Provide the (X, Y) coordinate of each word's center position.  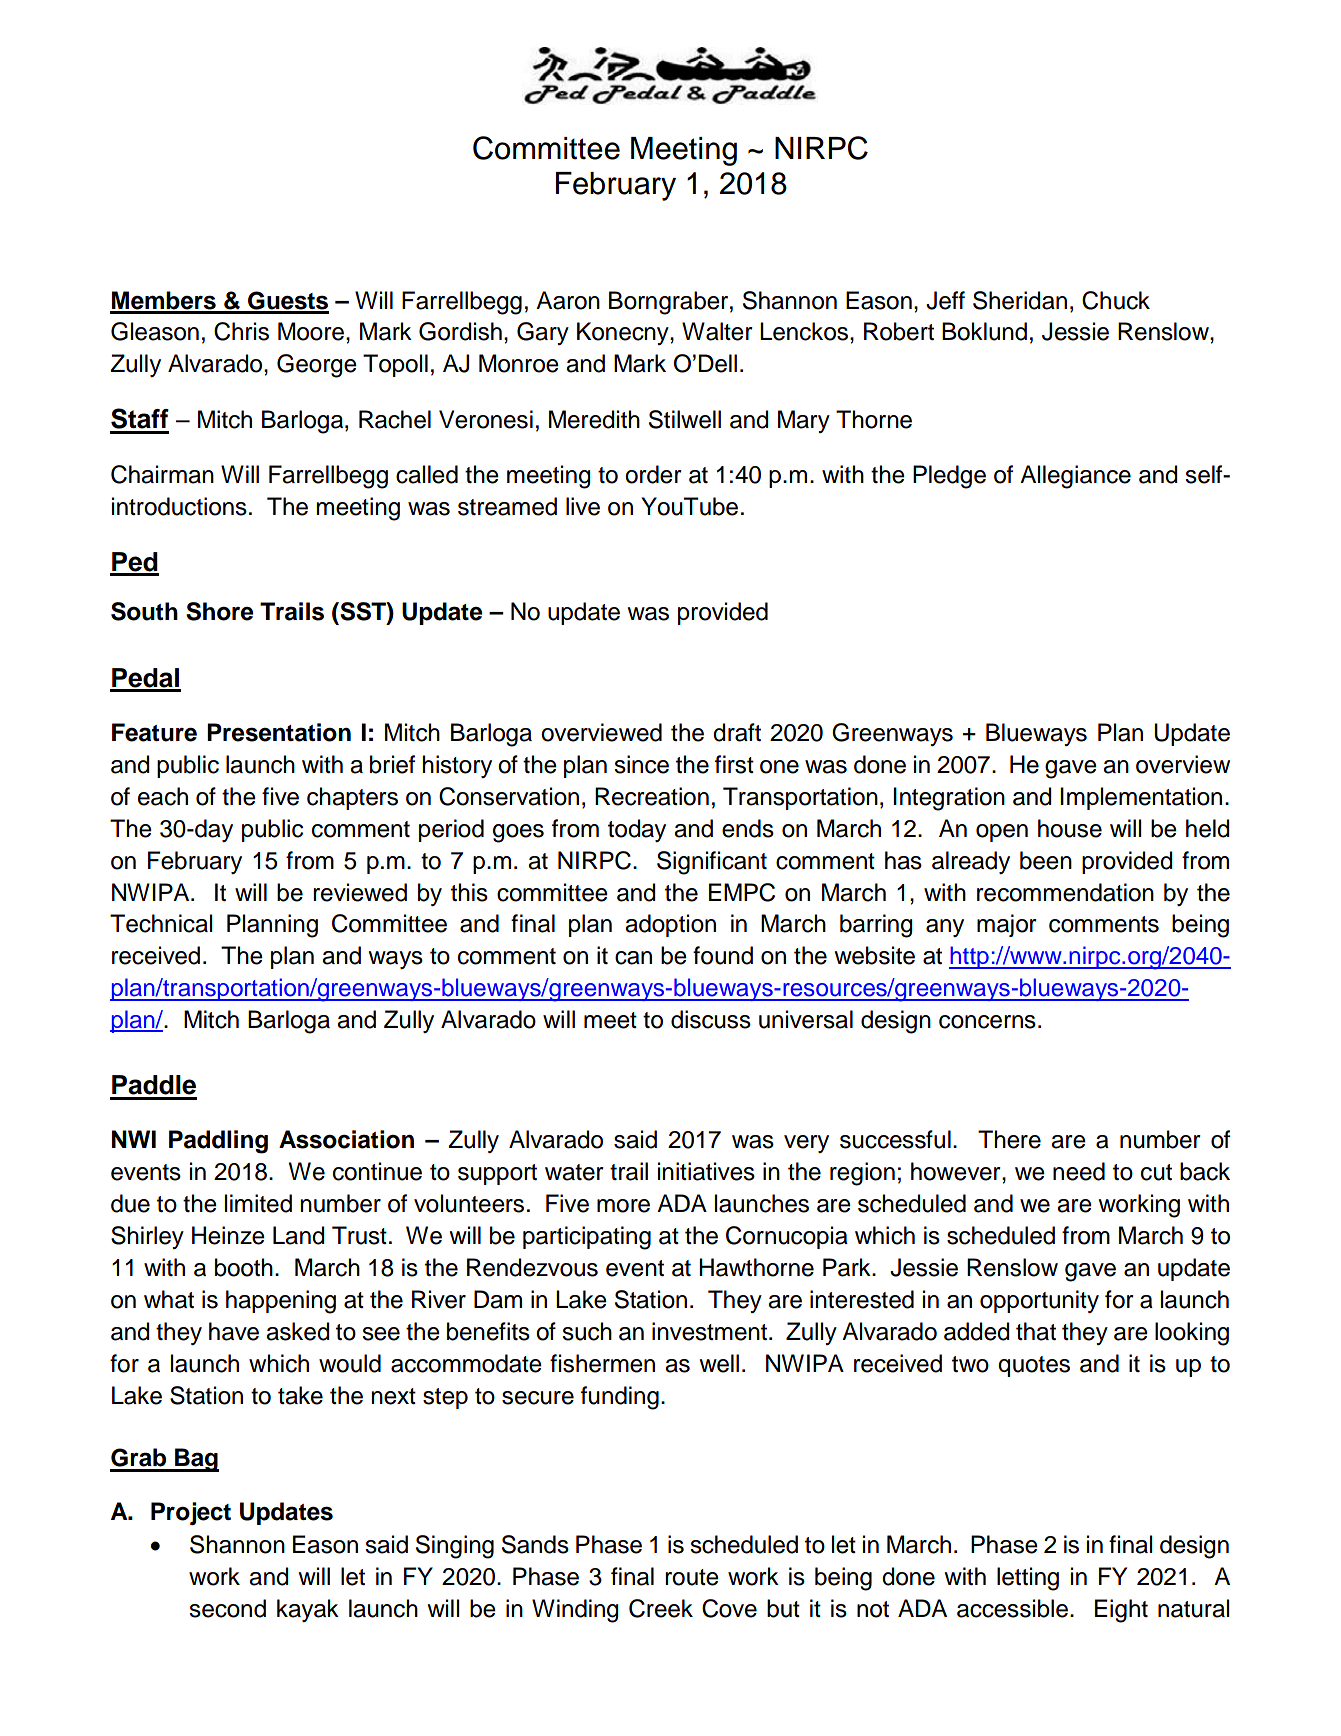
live (583, 506)
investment (709, 1331)
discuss (711, 1019)
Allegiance (1075, 477)
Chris (241, 331)
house (1070, 828)
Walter (717, 331)
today (637, 830)
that (1036, 1331)
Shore (219, 611)
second (227, 1608)
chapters (352, 798)
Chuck (1116, 300)
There (1009, 1139)
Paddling (218, 1142)
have (234, 1331)
